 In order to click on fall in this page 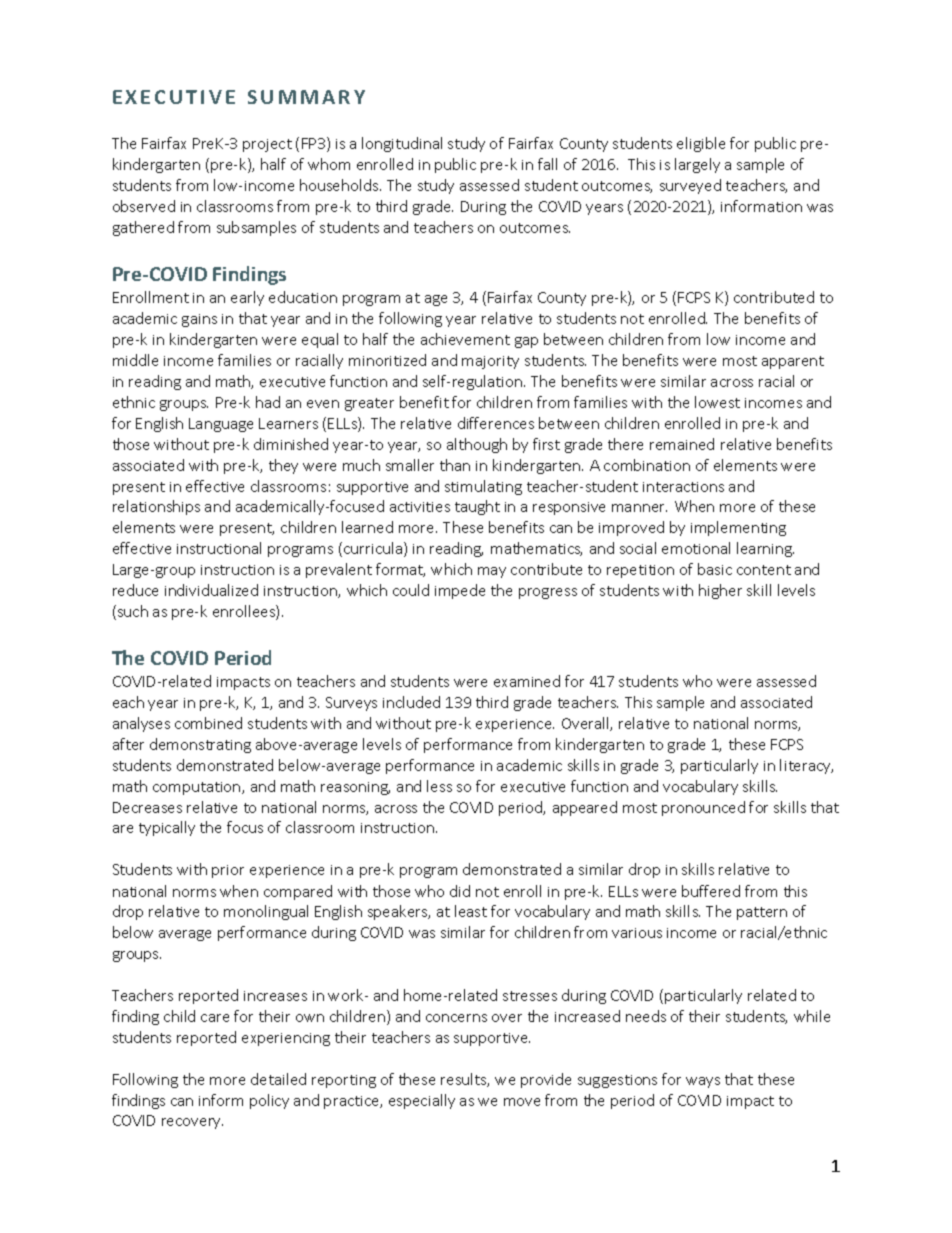, I will do `click(547, 164)`.
